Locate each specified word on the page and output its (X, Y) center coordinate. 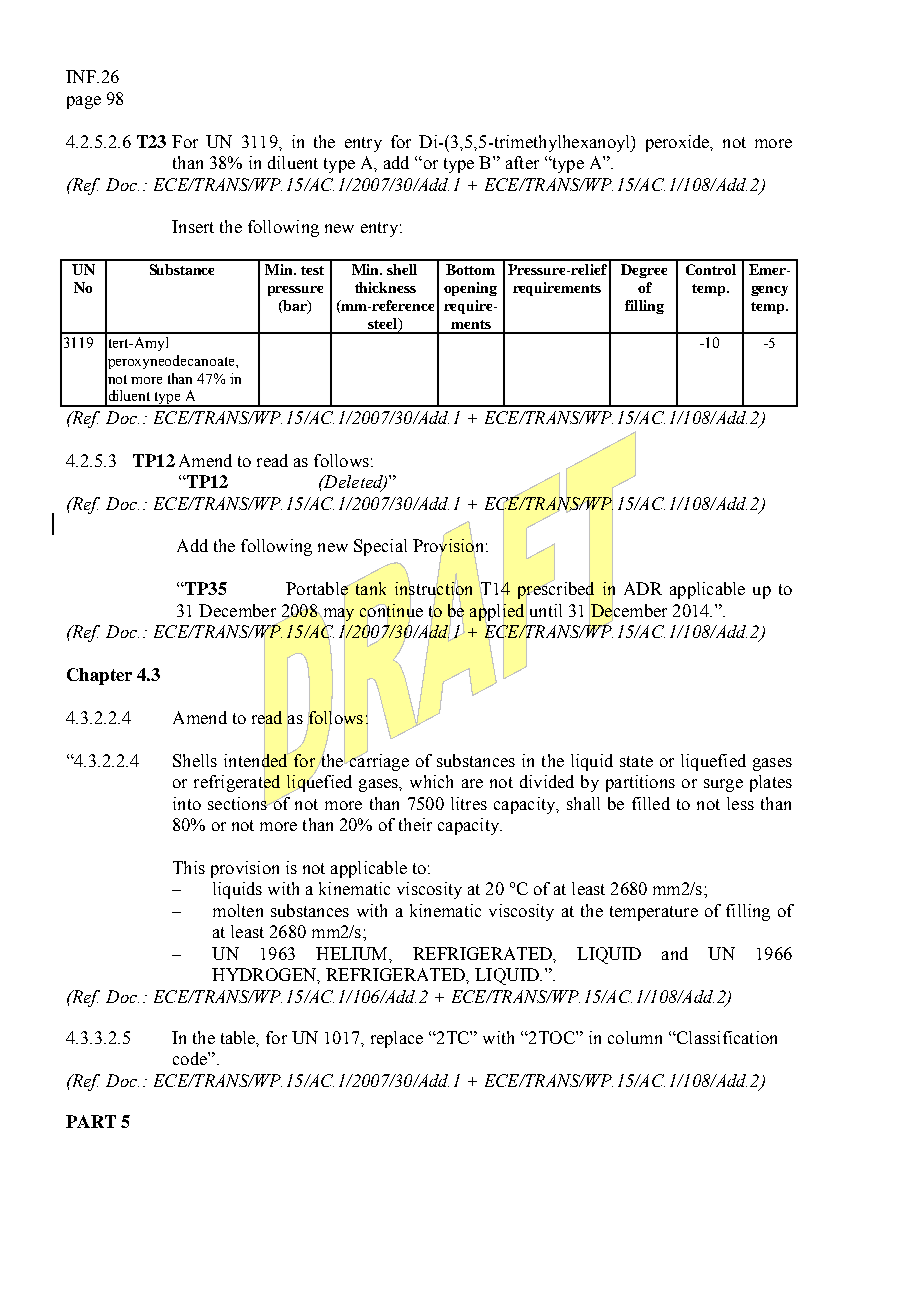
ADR (643, 588)
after (522, 162)
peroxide (679, 143)
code (191, 1058)
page (84, 102)
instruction (433, 588)
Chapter (99, 676)
